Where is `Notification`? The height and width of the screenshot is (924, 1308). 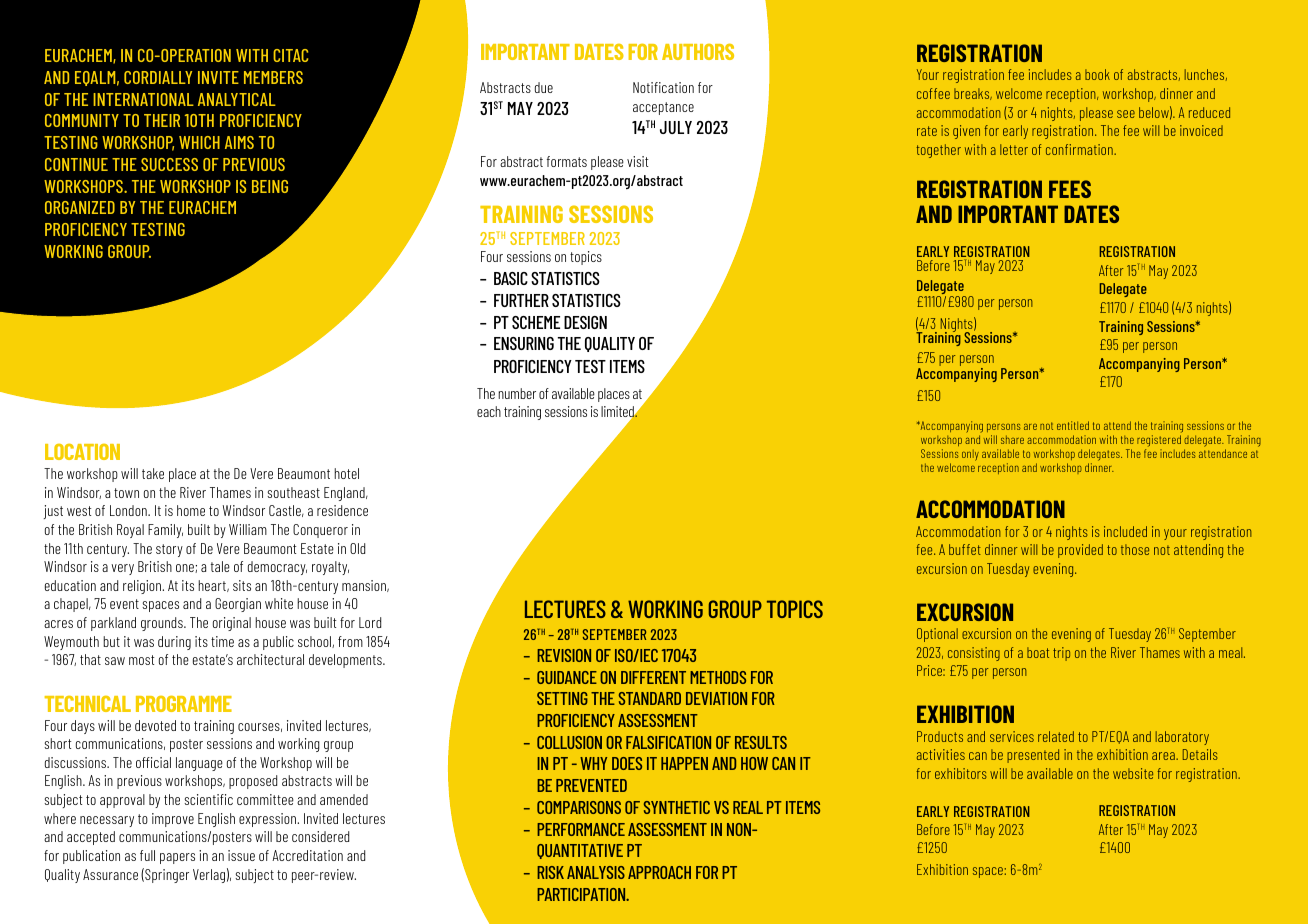
Notification is located at coordinates (663, 87).
